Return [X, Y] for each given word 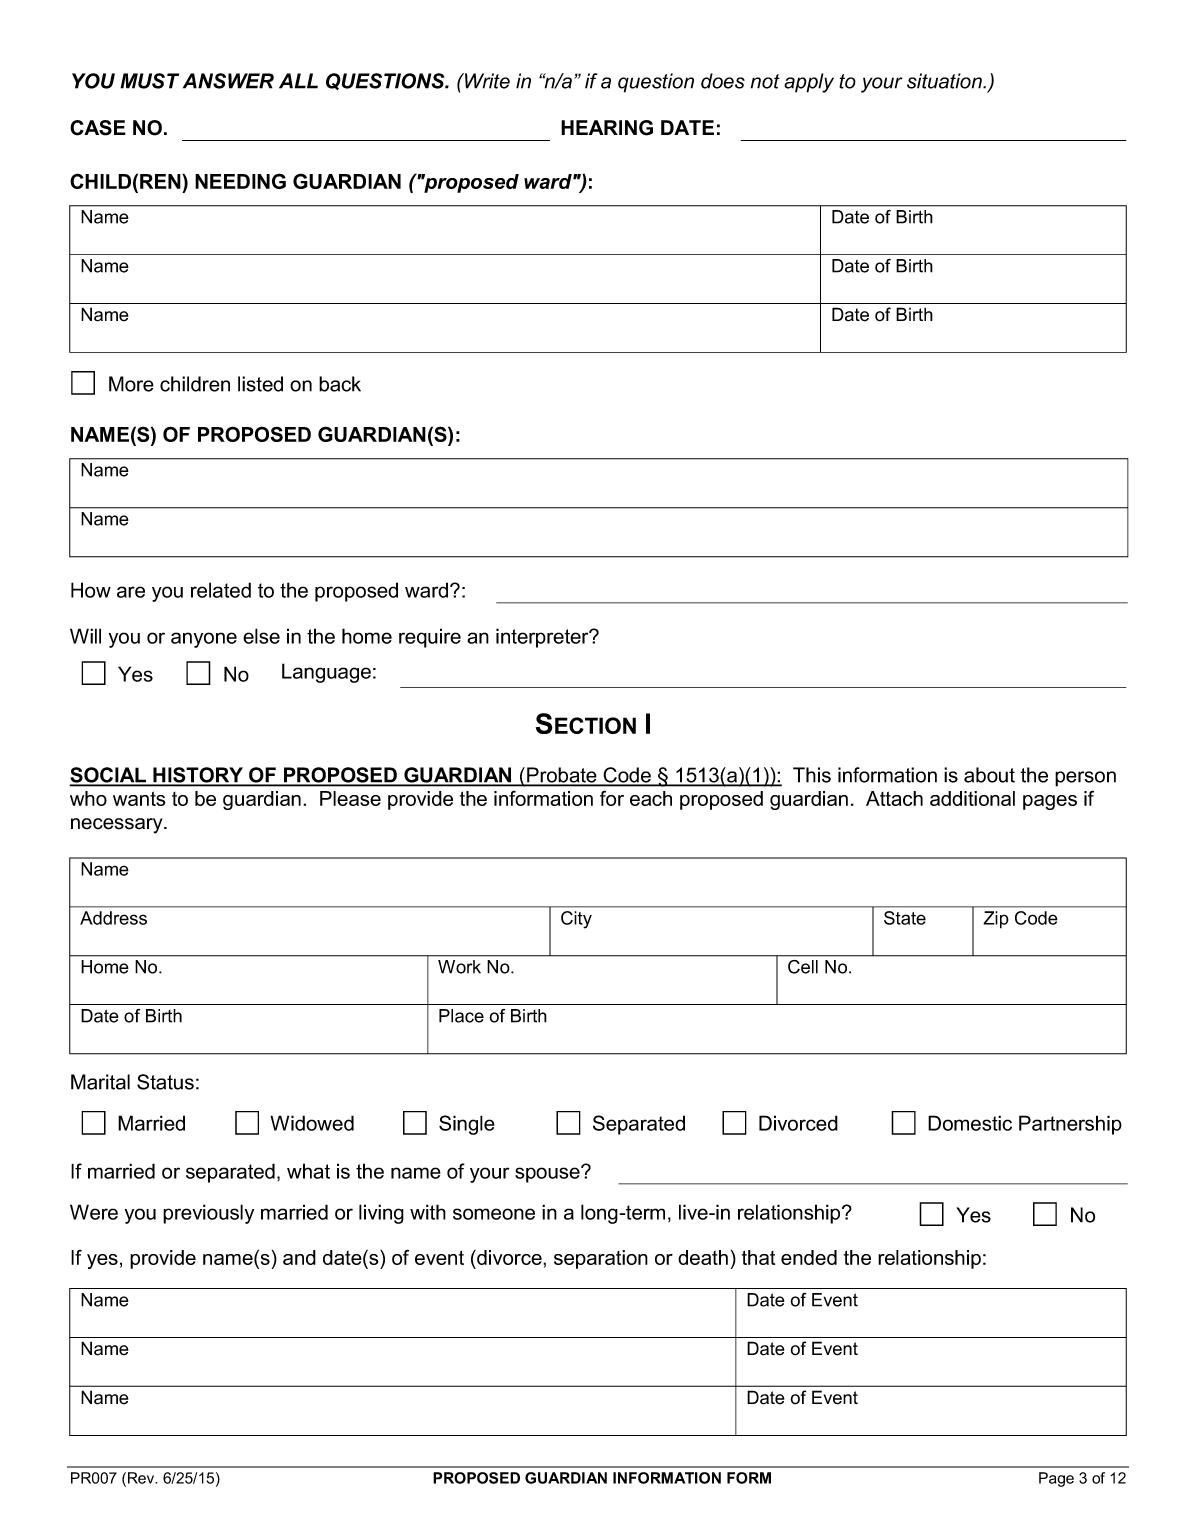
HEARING [607, 128]
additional [972, 798]
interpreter [543, 638]
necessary [118, 826]
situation [945, 81]
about [989, 775]
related [221, 590]
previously [208, 1214]
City [576, 920]
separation [601, 1259]
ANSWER [228, 81]
